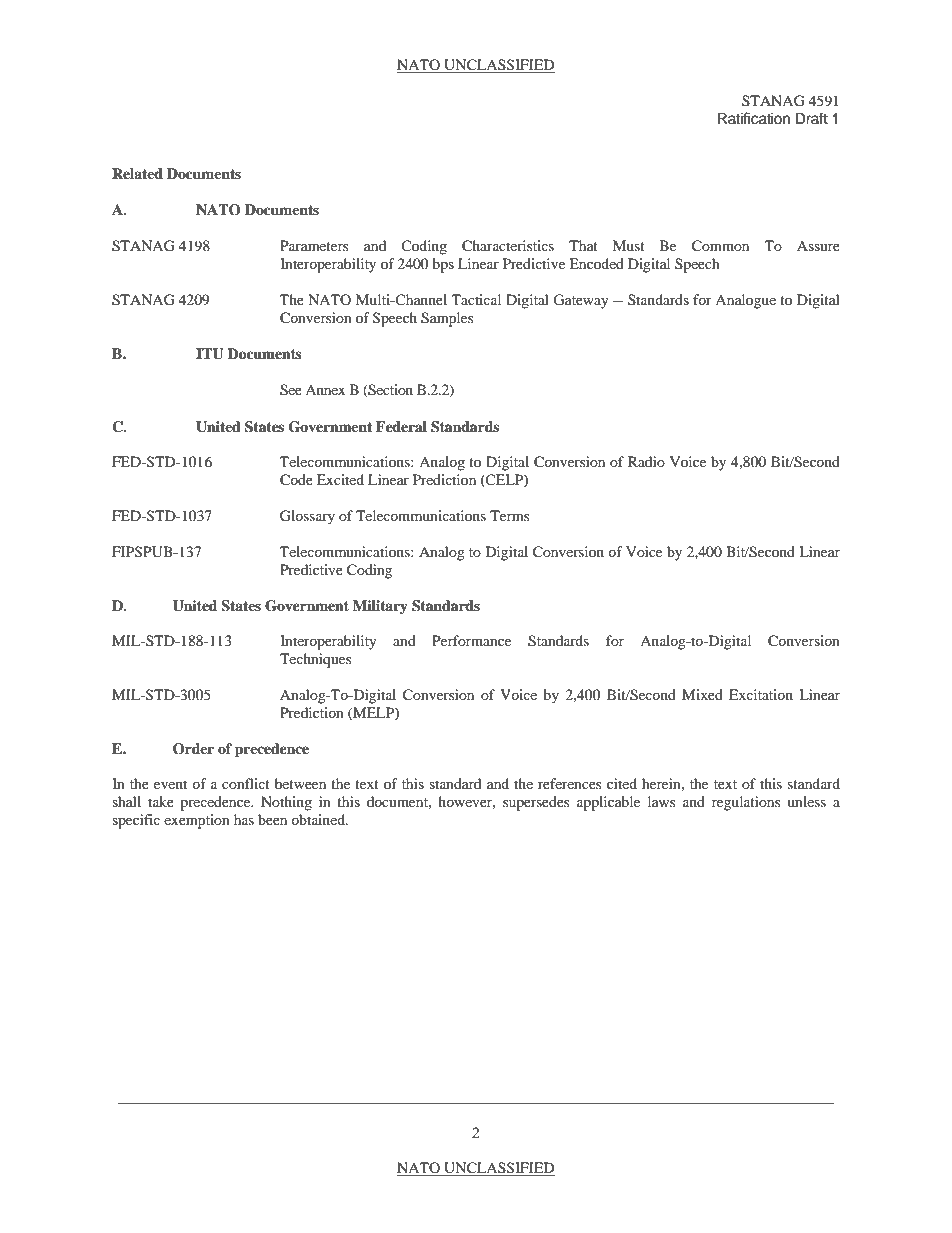 This image has width=952, height=1233. What do you see at coordinates (509, 515) in the image?
I see `Terms` at bounding box center [509, 515].
